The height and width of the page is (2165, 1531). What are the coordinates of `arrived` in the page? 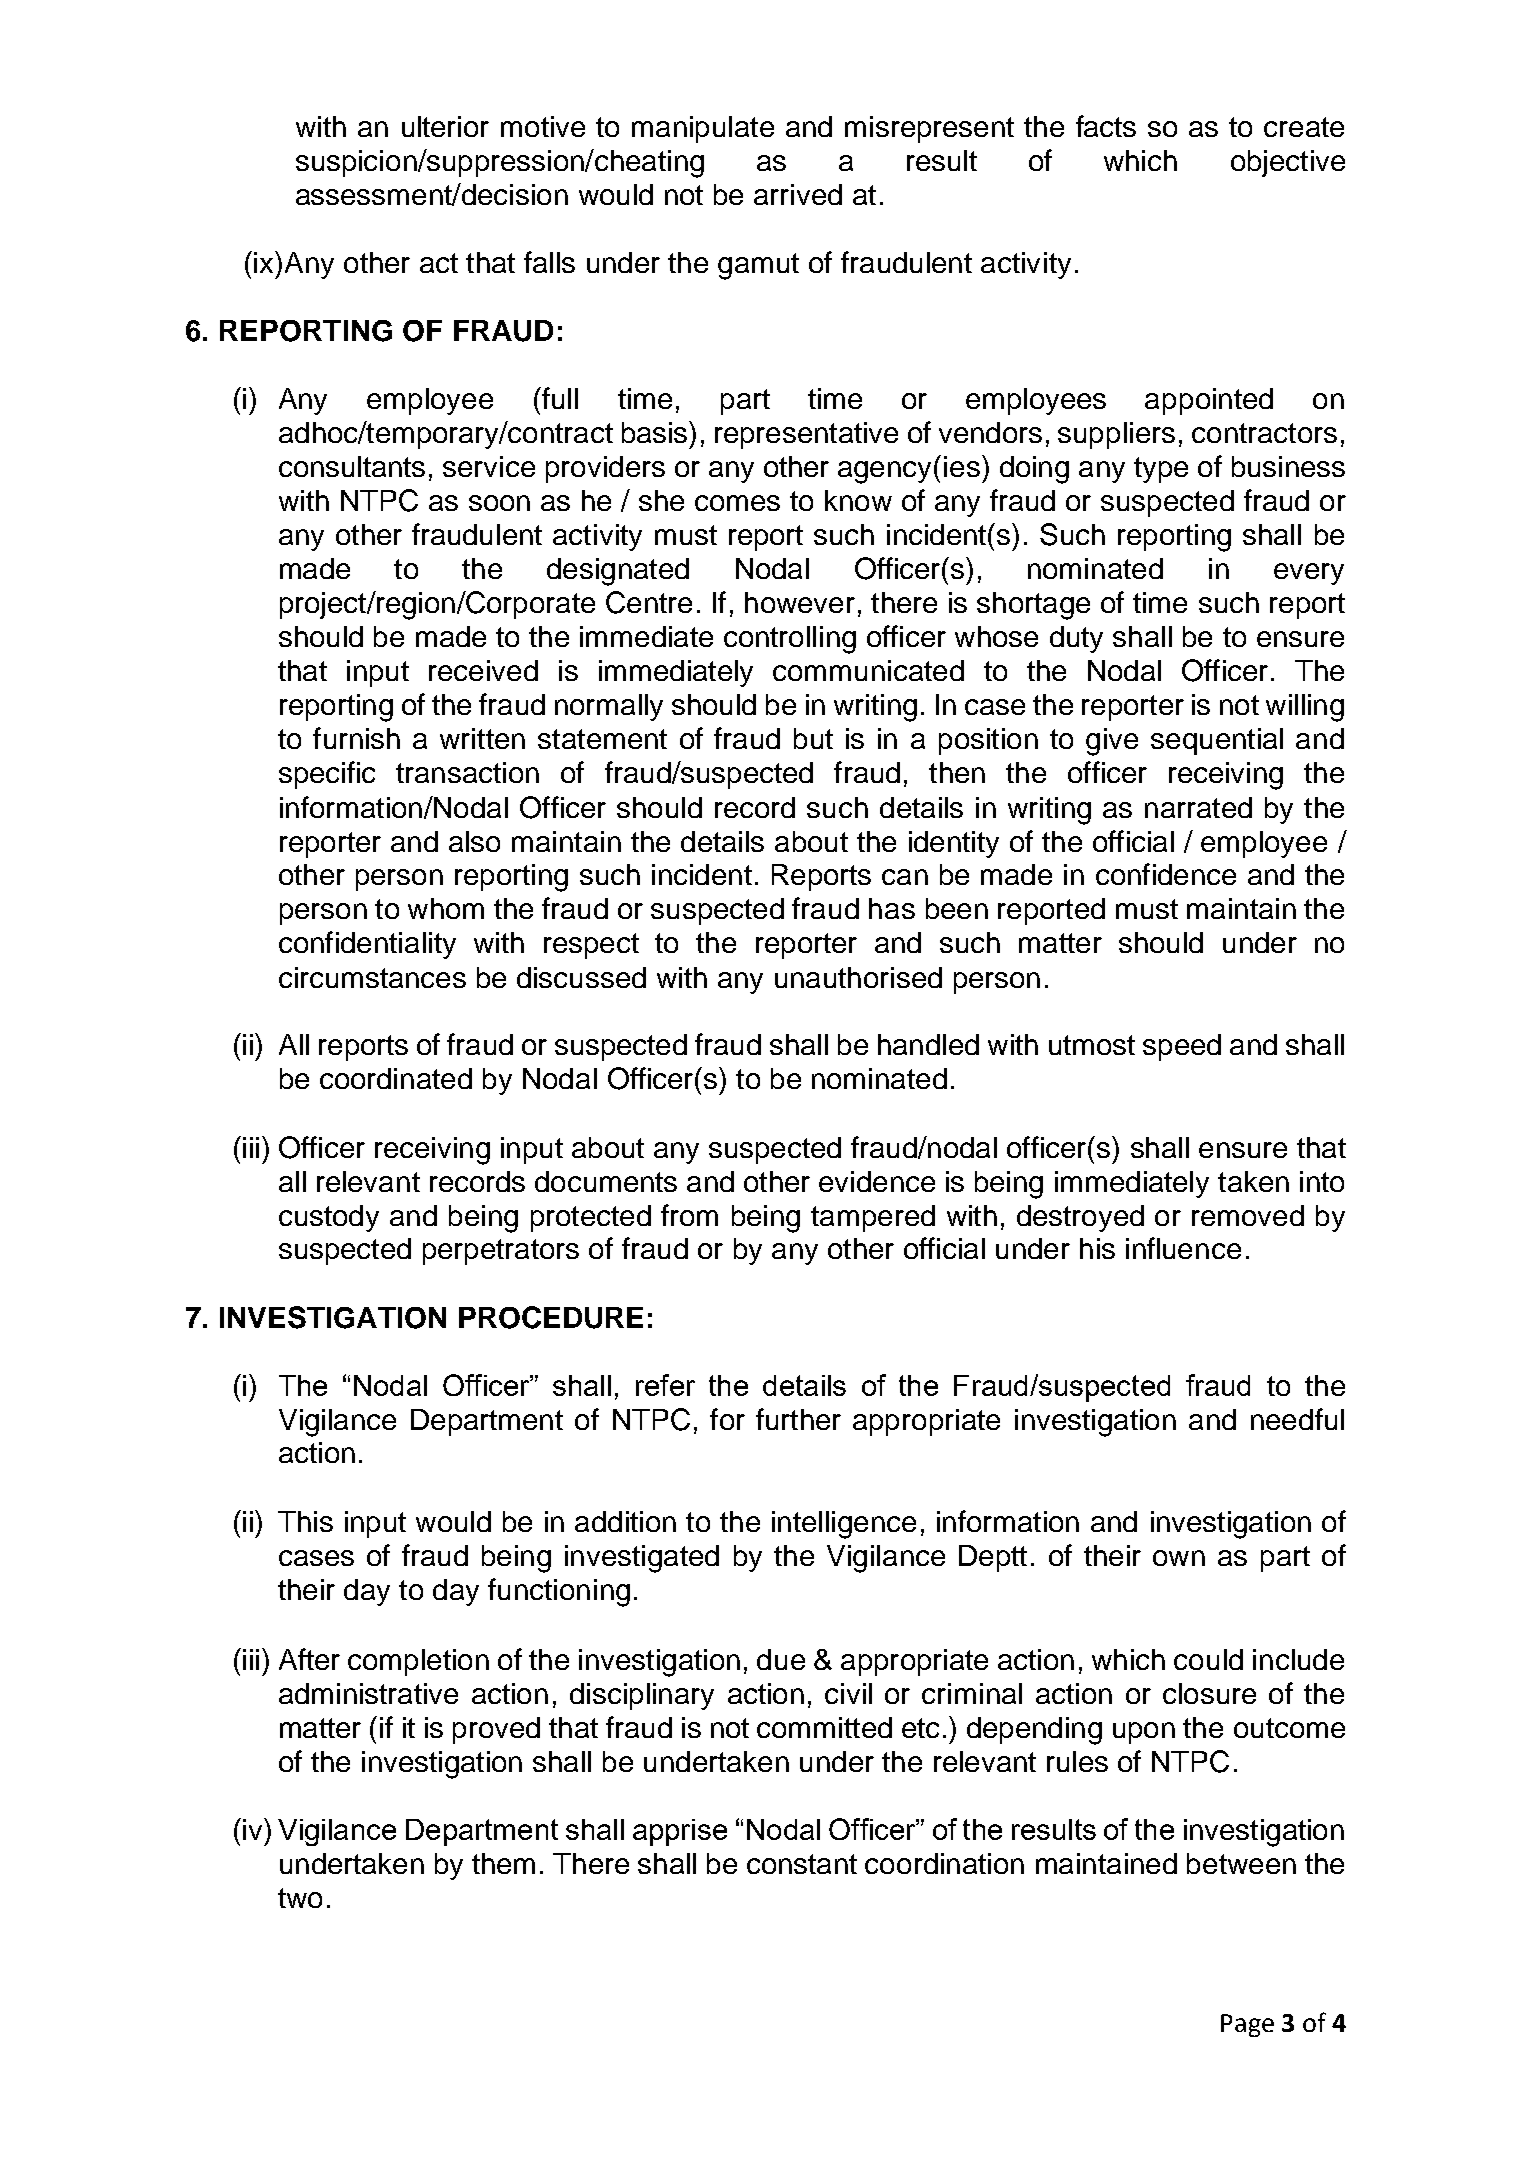 It's located at (798, 194).
